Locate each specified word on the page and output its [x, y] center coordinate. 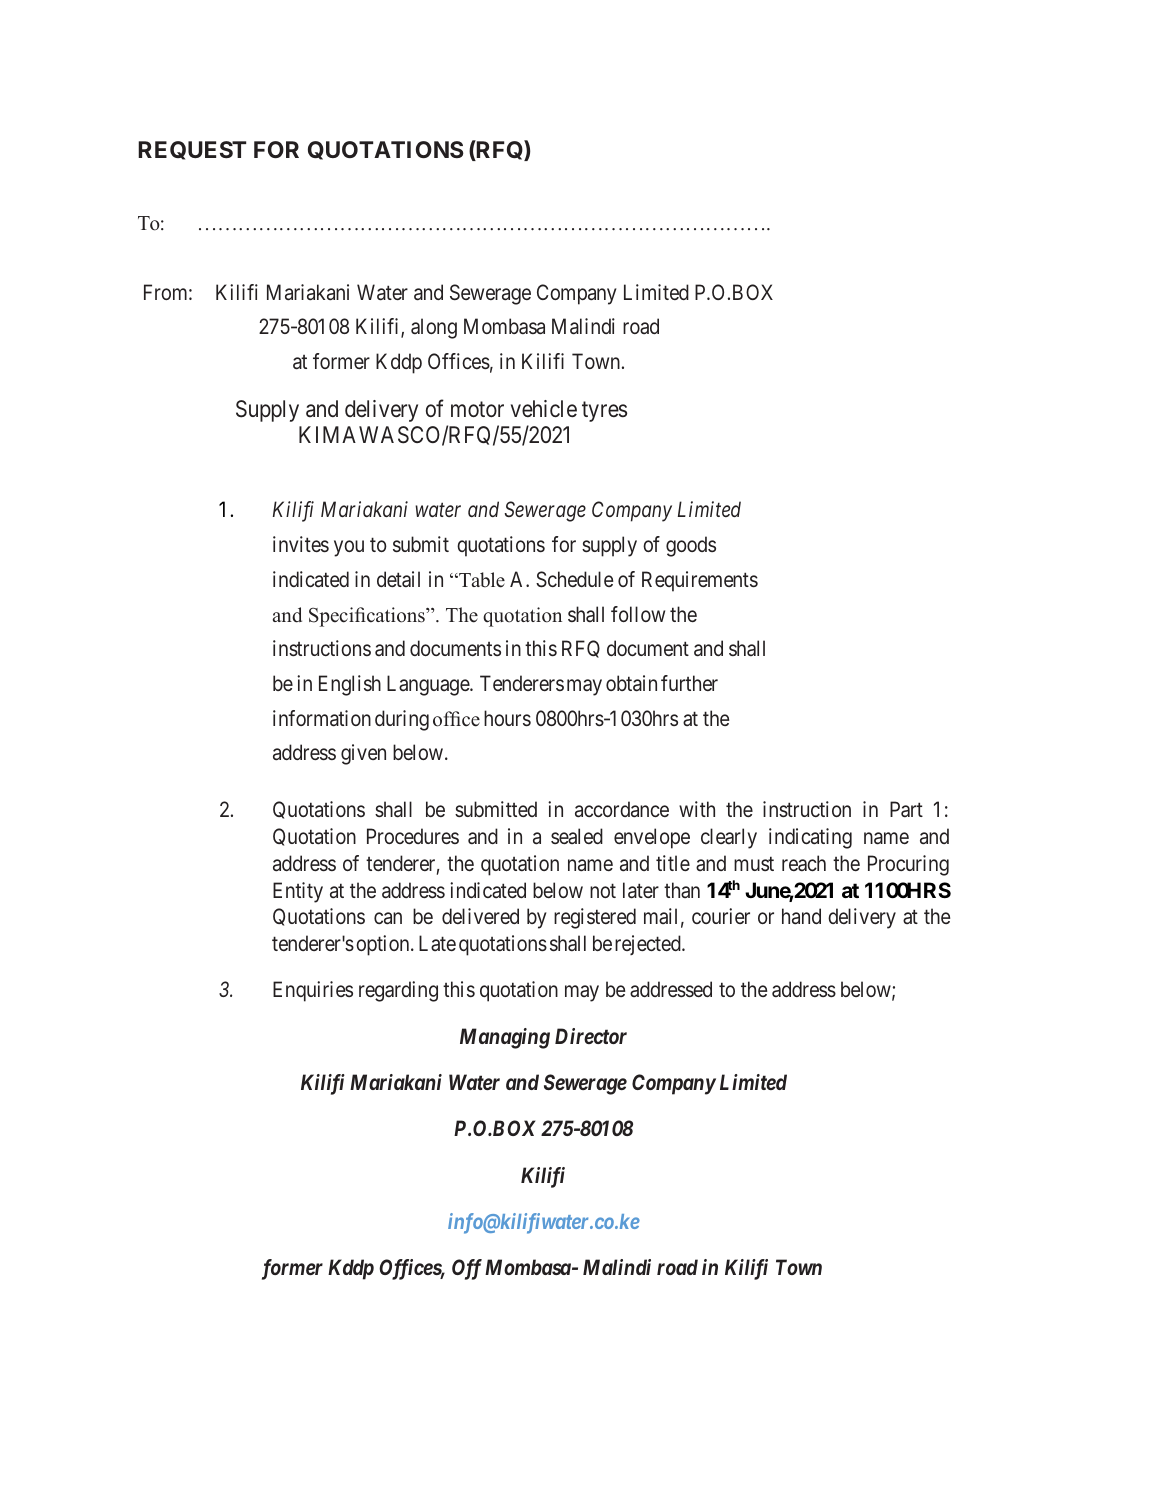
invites [301, 544]
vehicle [544, 409]
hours [507, 718]
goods [691, 546]
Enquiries [313, 991]
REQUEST [192, 150]
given [363, 754]
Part [906, 809]
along [434, 328]
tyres [604, 412]
